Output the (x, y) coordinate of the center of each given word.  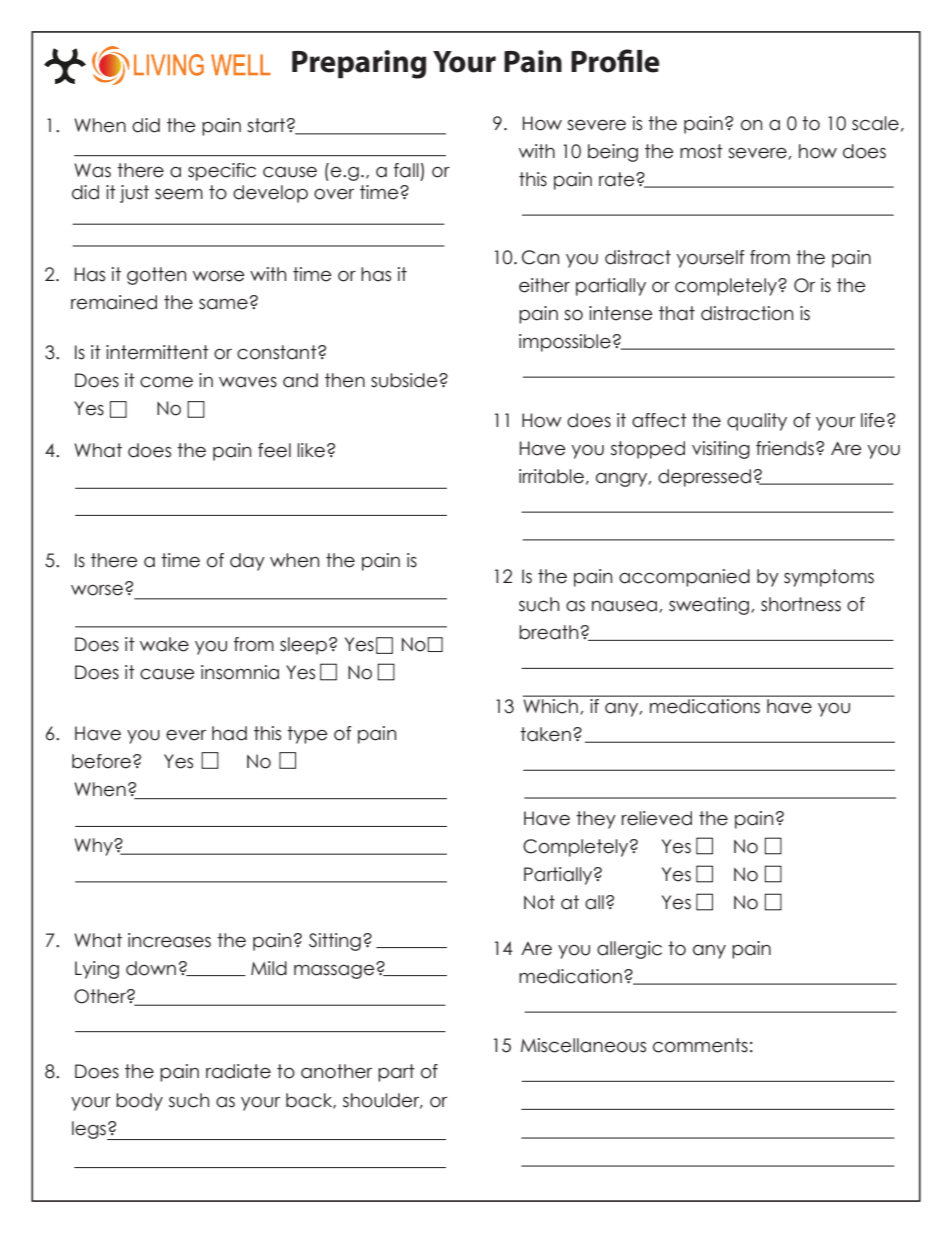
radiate (238, 1071)
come (166, 382)
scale (875, 123)
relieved (657, 818)
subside (405, 380)
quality (757, 422)
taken (545, 734)
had (229, 733)
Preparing (359, 64)
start (266, 125)
